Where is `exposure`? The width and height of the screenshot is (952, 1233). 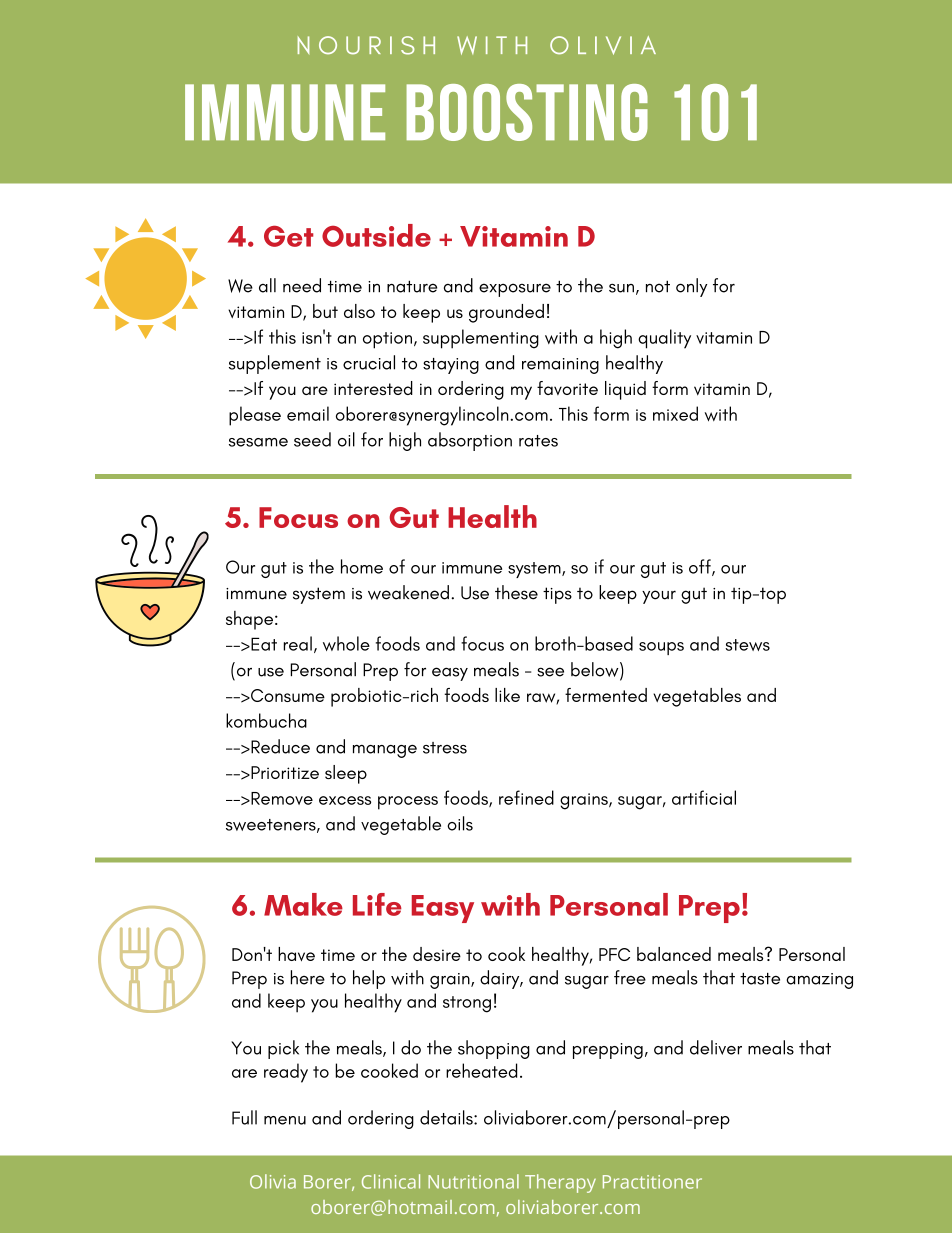
exposure is located at coordinates (515, 290).
